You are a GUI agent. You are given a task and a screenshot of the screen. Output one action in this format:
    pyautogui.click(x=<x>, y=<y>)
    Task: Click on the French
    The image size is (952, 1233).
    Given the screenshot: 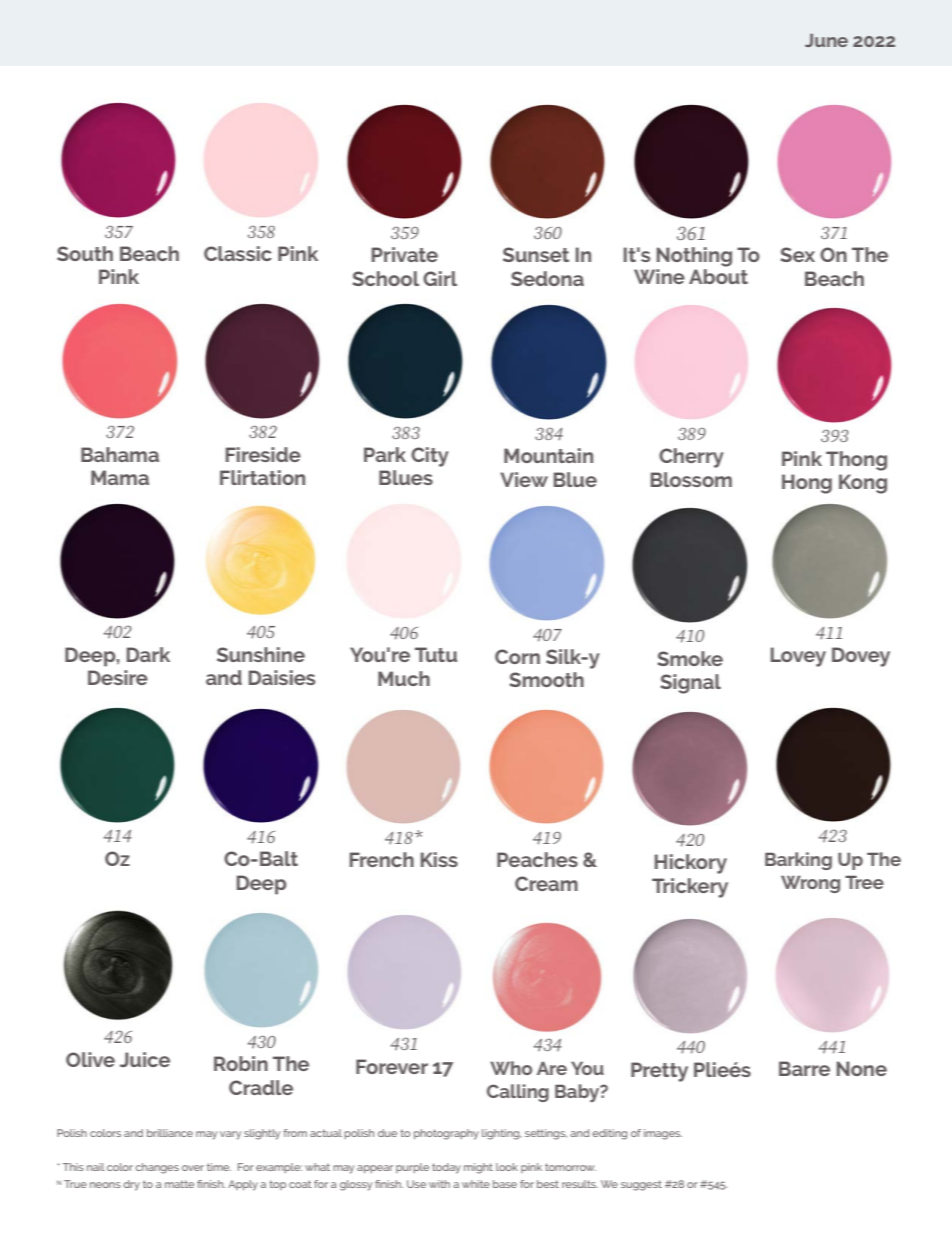 What is the action you would take?
    pyautogui.click(x=382, y=859)
